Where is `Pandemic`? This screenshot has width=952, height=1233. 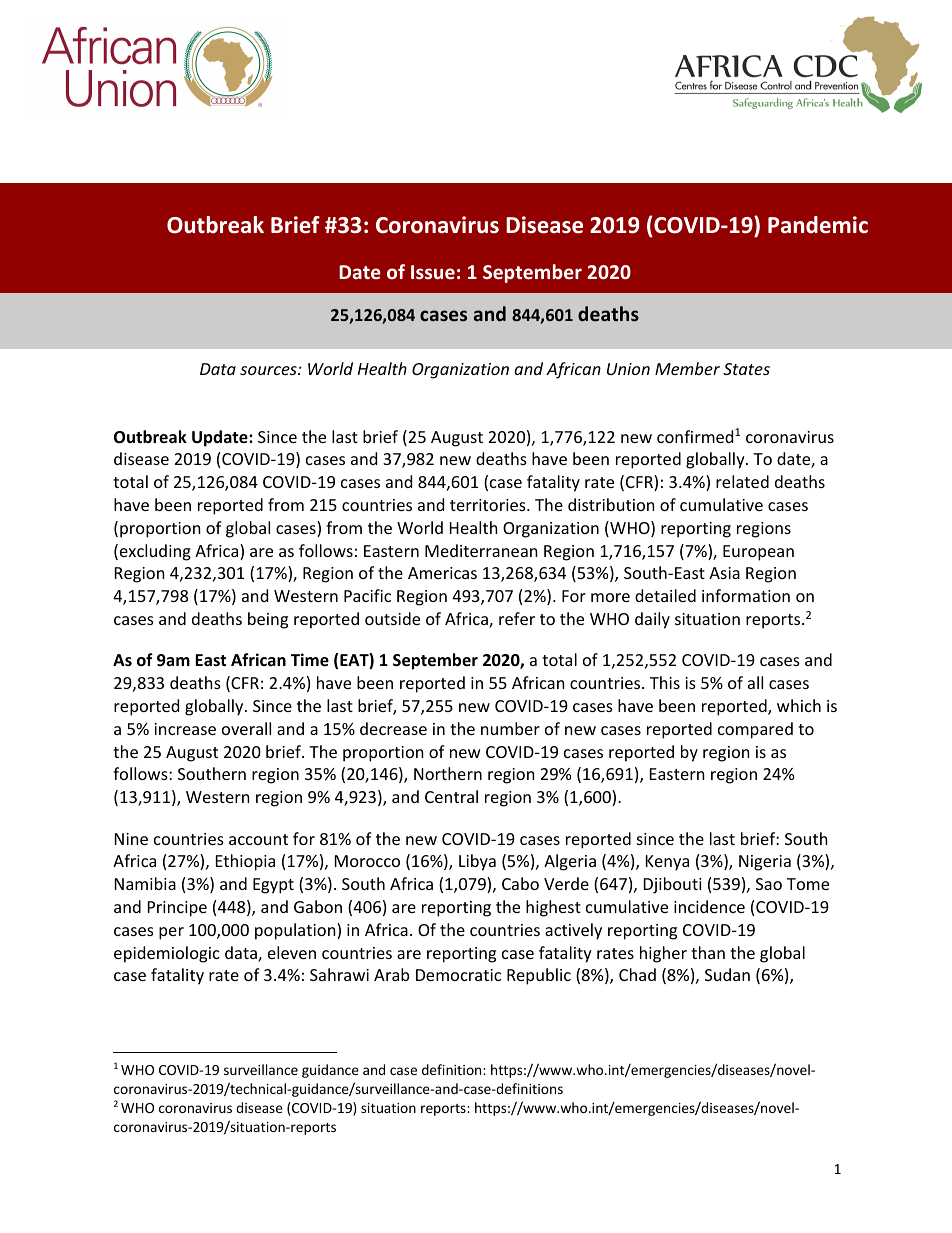
Pandemic is located at coordinates (818, 225).
